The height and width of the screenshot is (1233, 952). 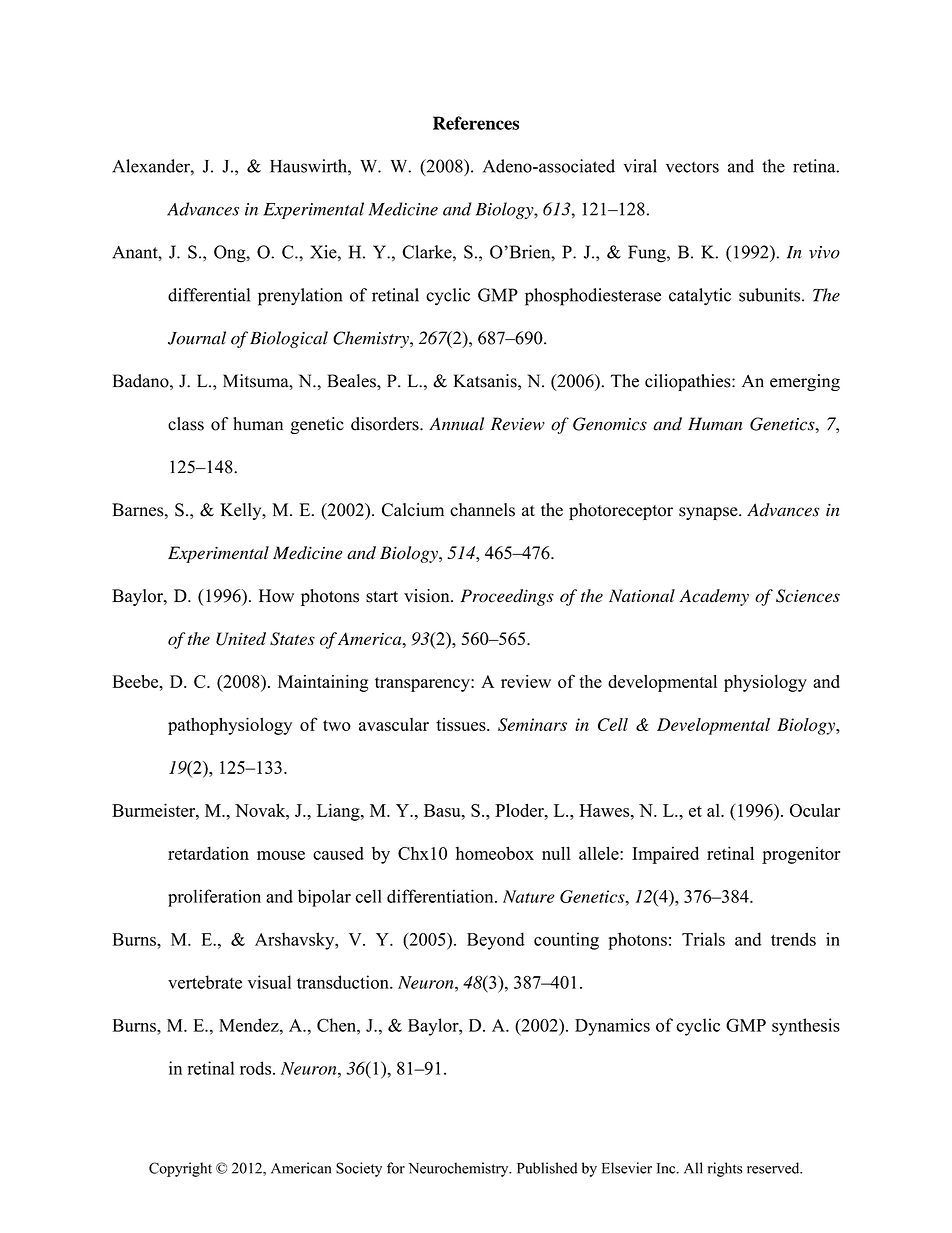 I want to click on Trials, so click(x=703, y=939).
